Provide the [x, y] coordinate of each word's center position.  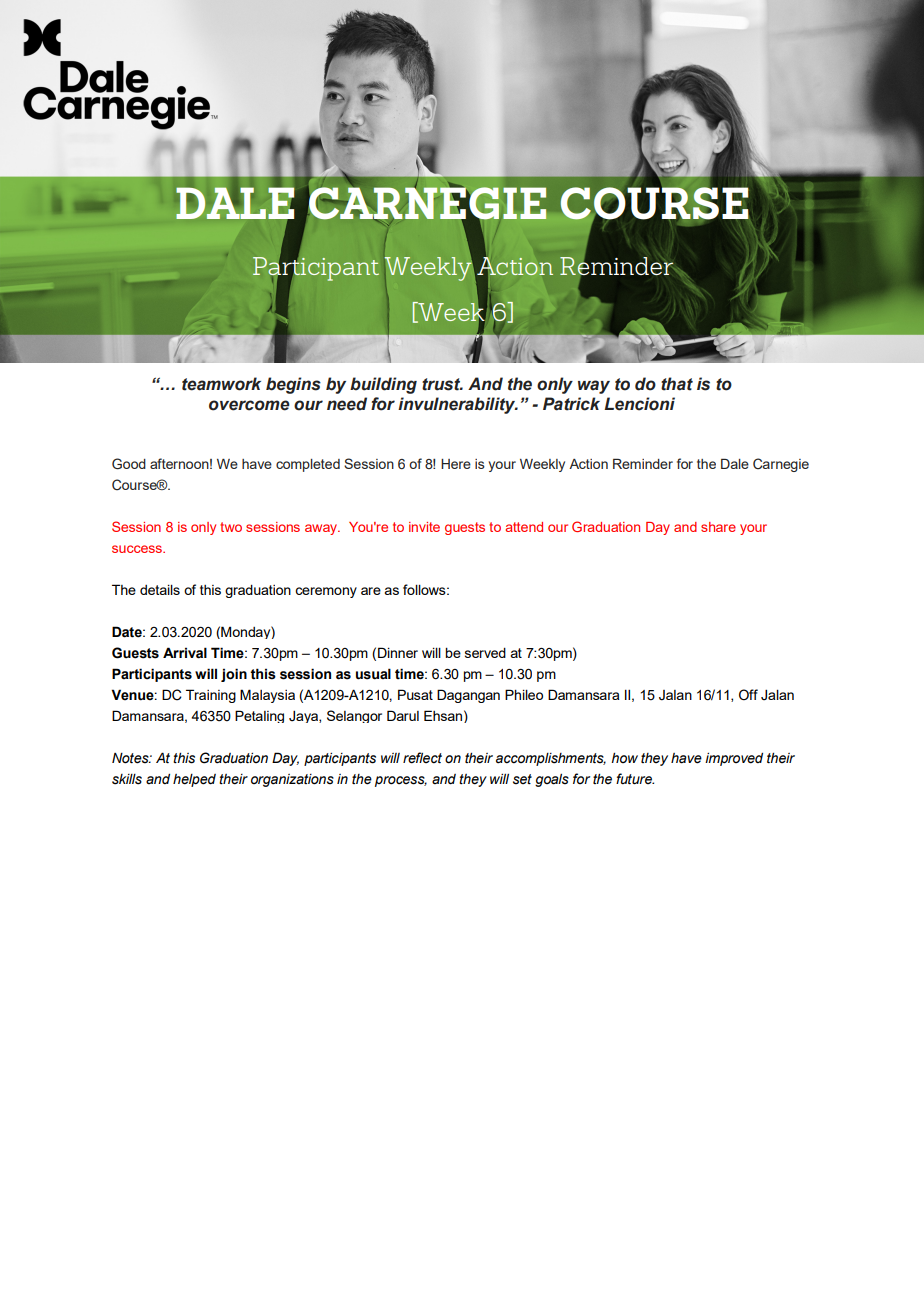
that [677, 384]
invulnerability [458, 405]
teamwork [221, 384]
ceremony [326, 592]
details [160, 590]
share [718, 527]
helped [194, 780]
